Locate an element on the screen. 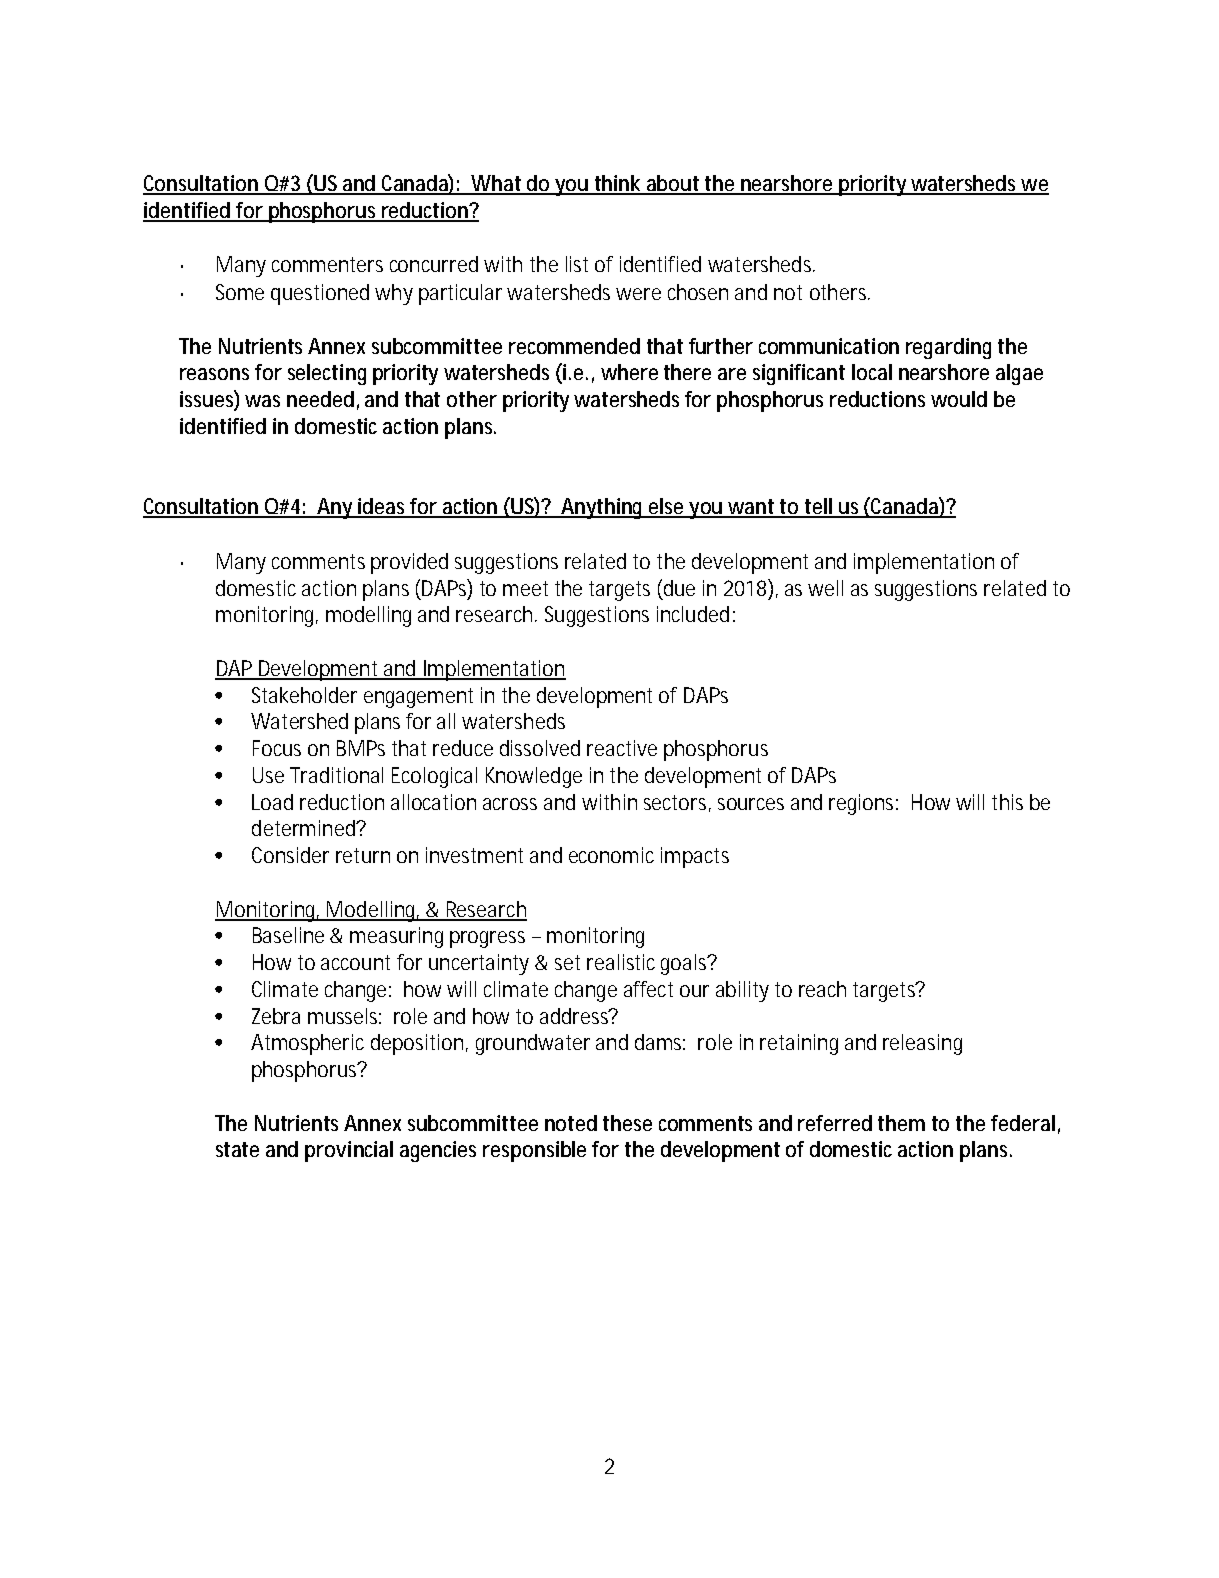  reactive is located at coordinates (622, 748).
